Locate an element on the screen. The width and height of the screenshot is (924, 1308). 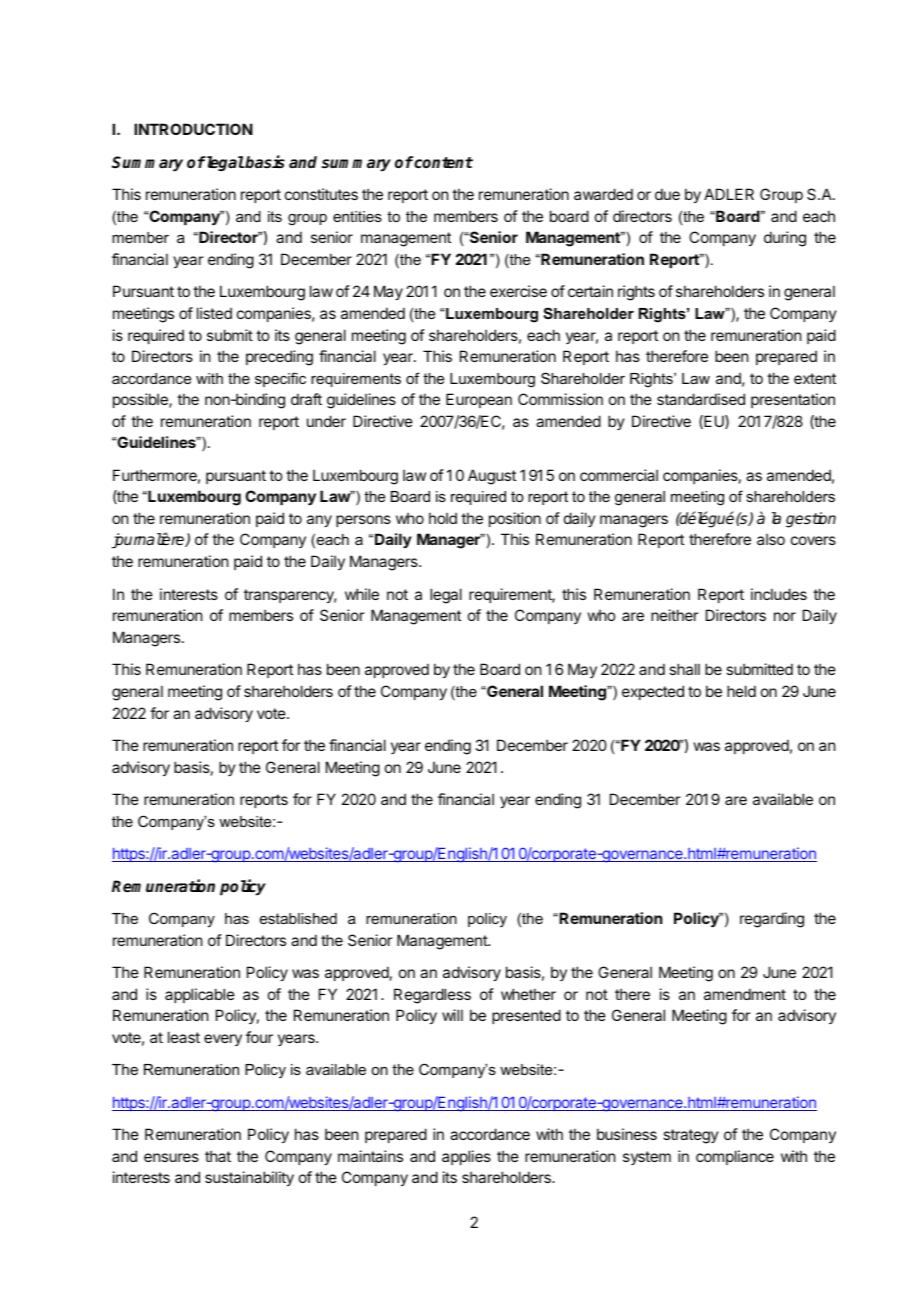
expected is located at coordinates (653, 692).
